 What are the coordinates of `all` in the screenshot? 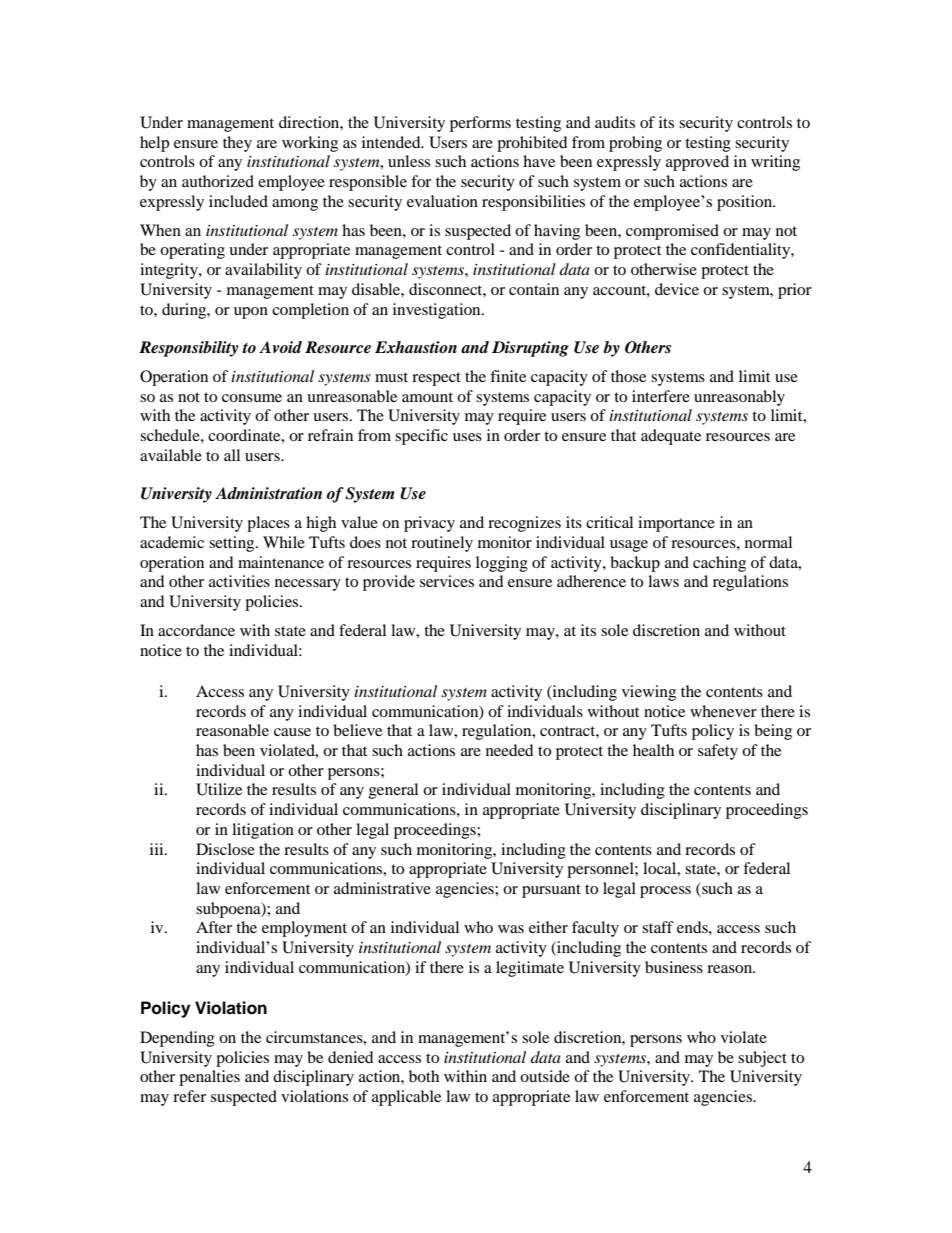 It's located at (232, 455).
